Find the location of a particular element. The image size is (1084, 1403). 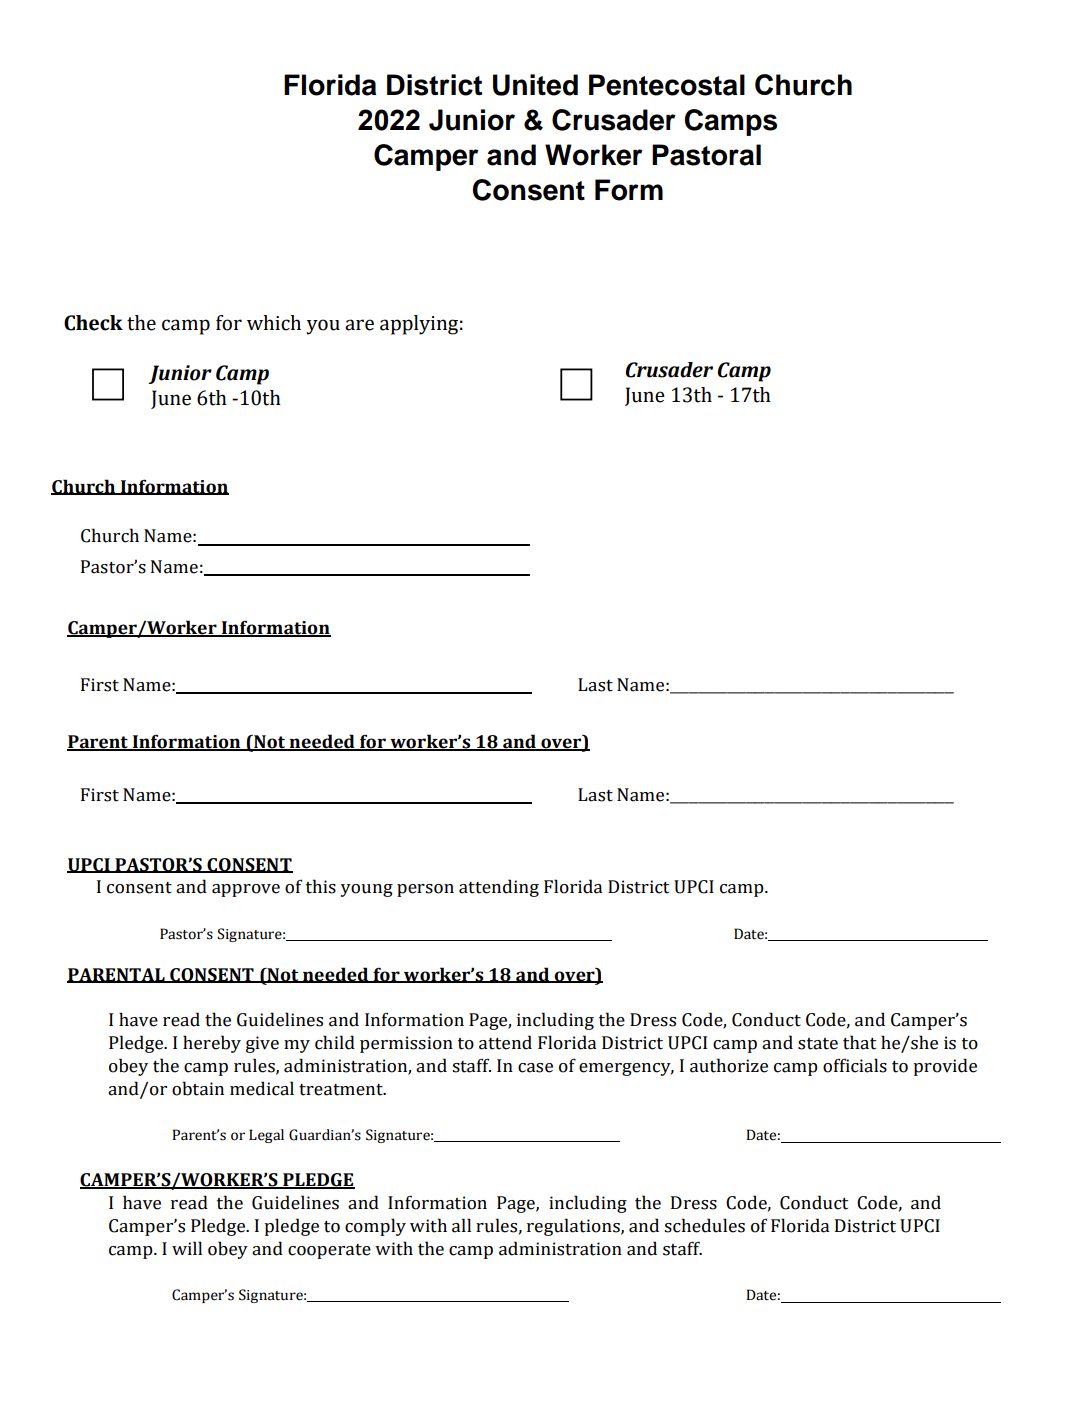

approve is located at coordinates (246, 890).
